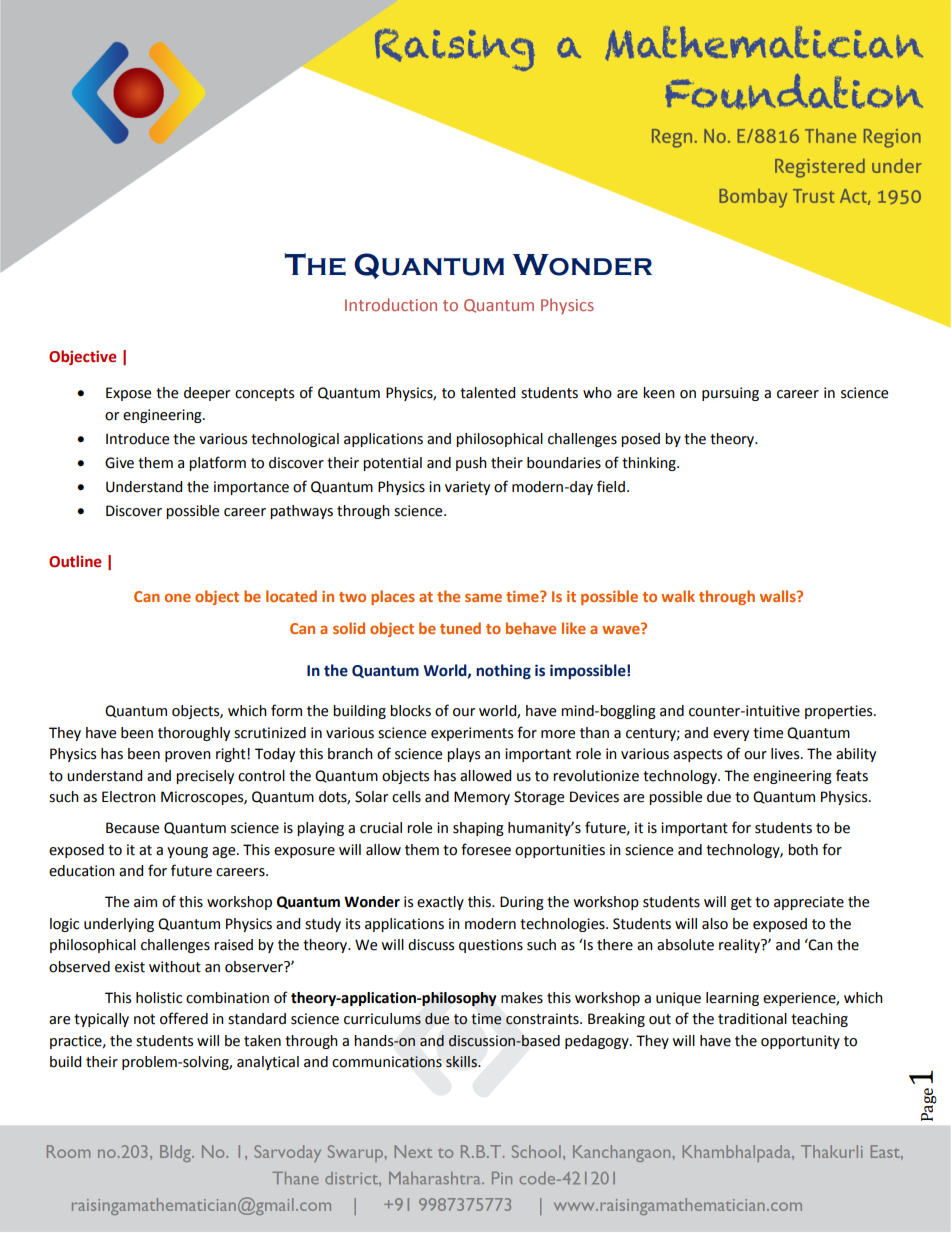 This screenshot has height=1233, width=952. I want to click on properties, so click(840, 712).
